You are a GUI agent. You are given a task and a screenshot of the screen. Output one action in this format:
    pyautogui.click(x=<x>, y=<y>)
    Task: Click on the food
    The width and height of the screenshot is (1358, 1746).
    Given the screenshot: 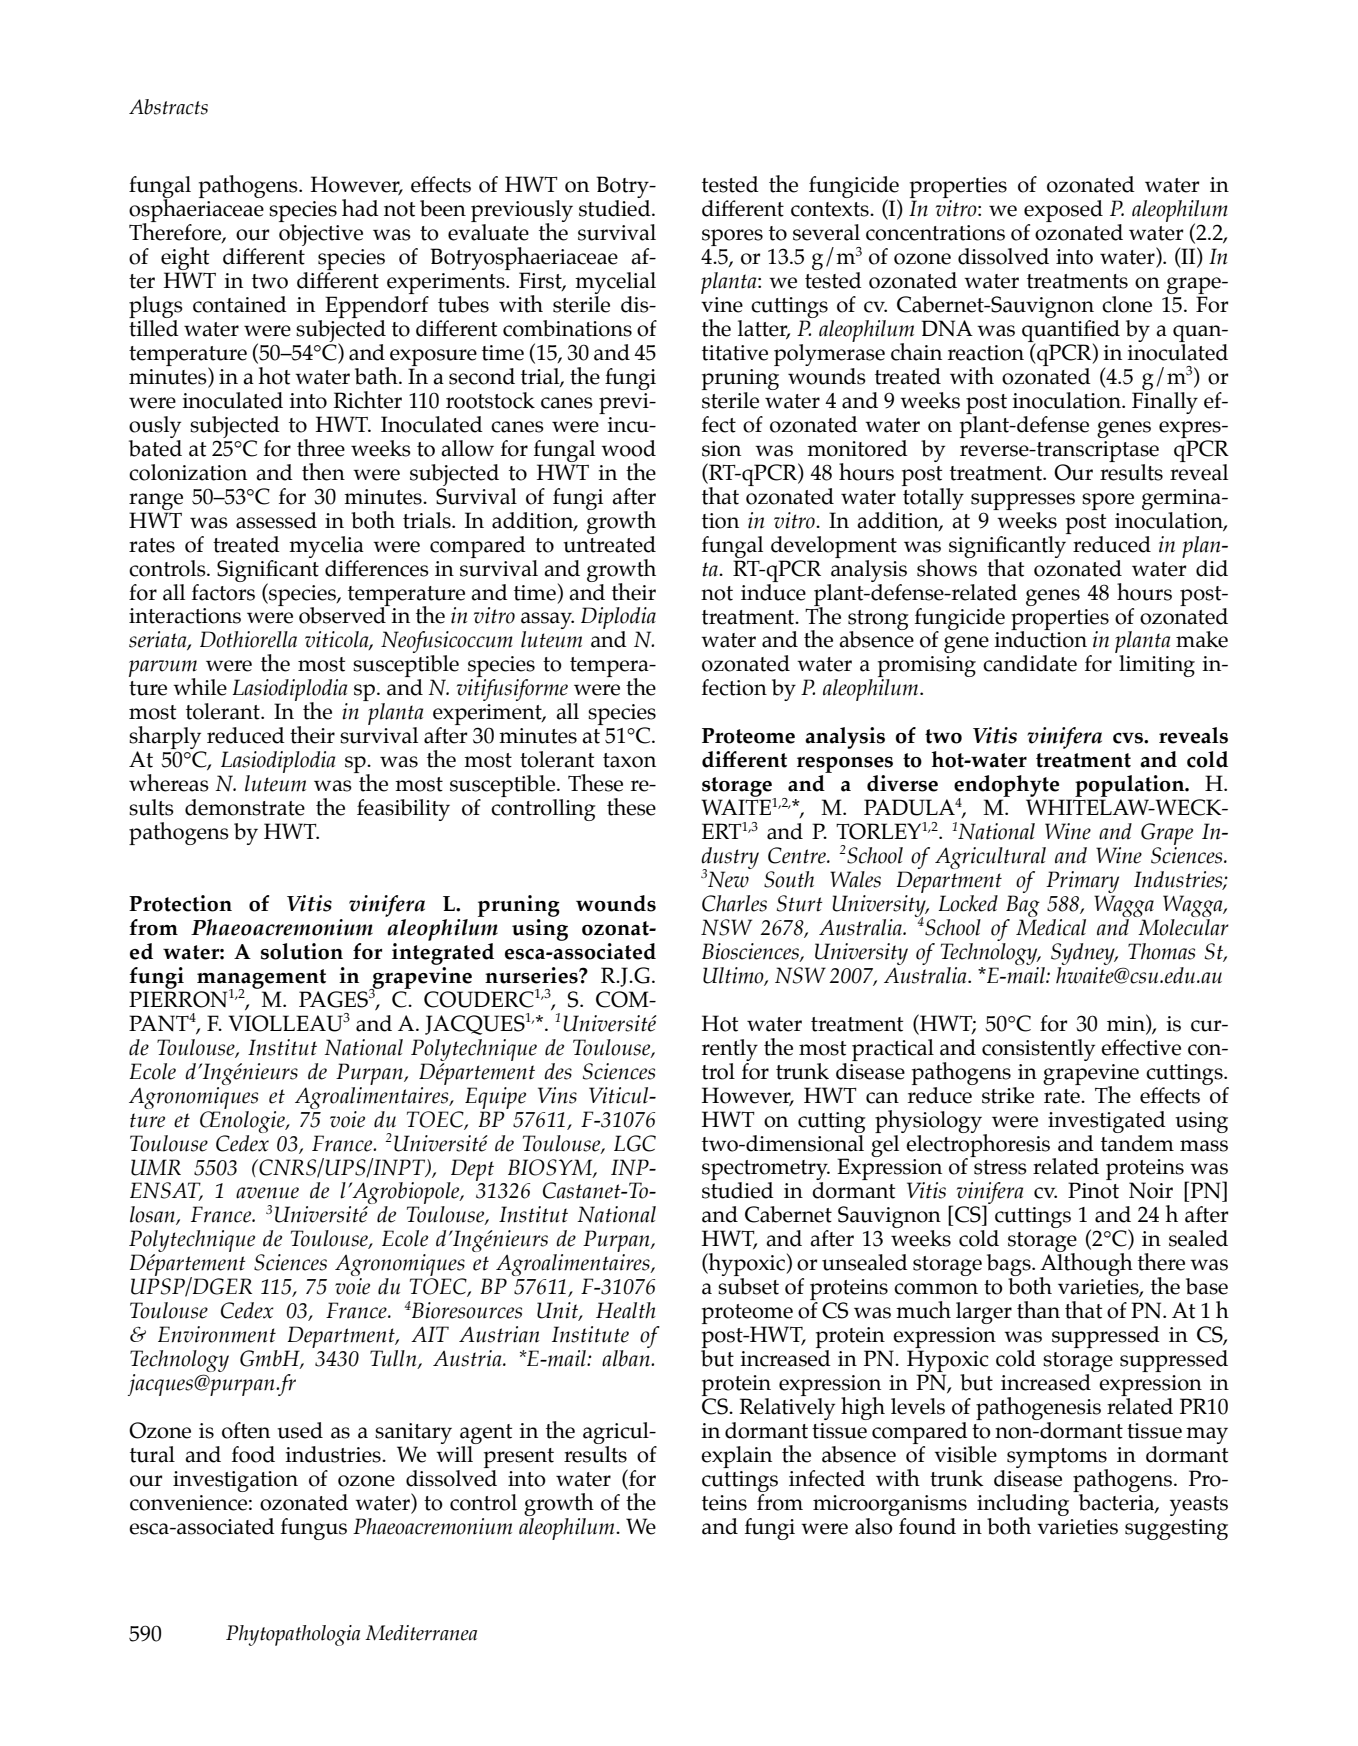 What is the action you would take?
    pyautogui.click(x=253, y=1454)
